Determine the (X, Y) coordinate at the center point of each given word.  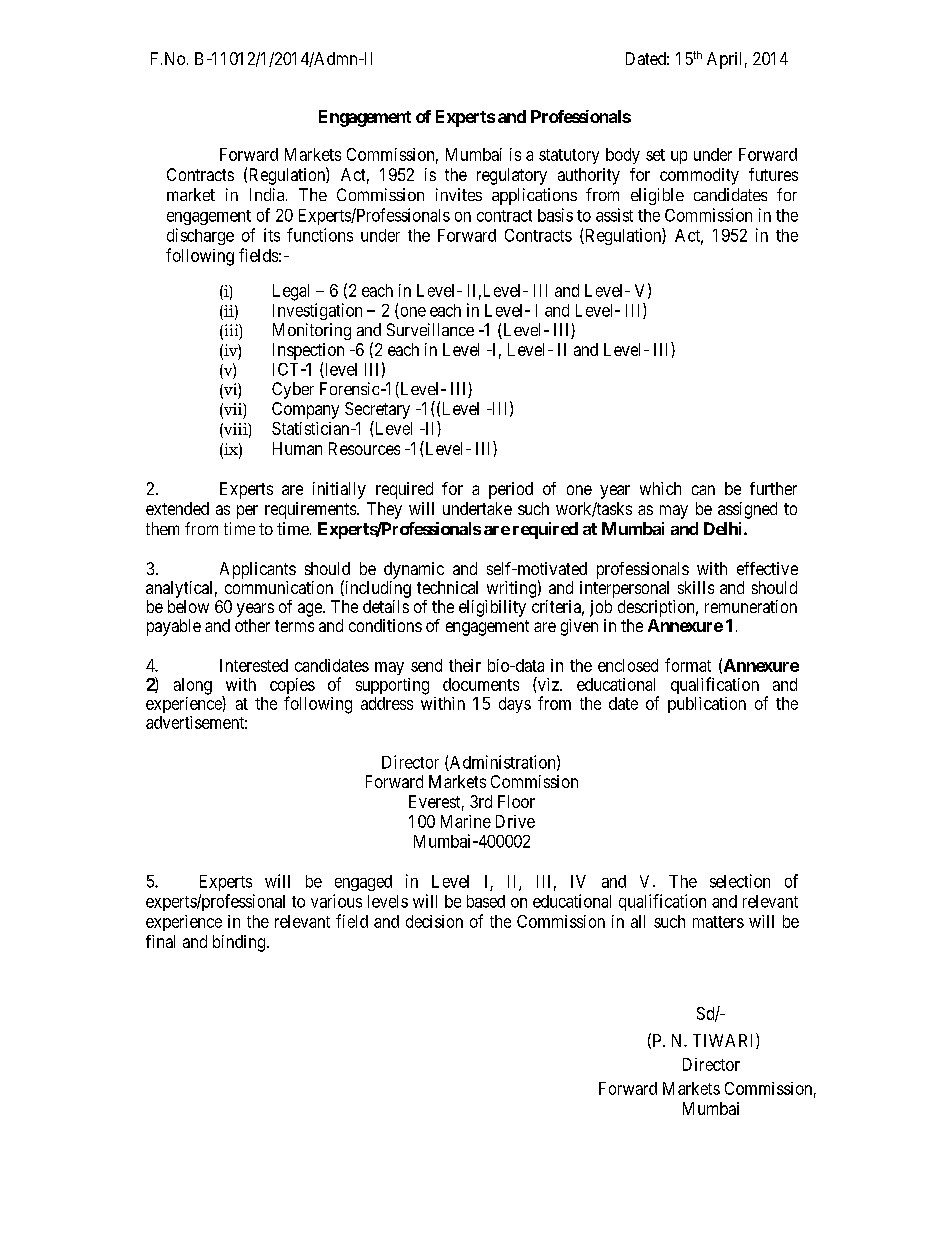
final (160, 941)
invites (459, 194)
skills (696, 587)
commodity (699, 176)
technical (447, 587)
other (252, 625)
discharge (200, 236)
